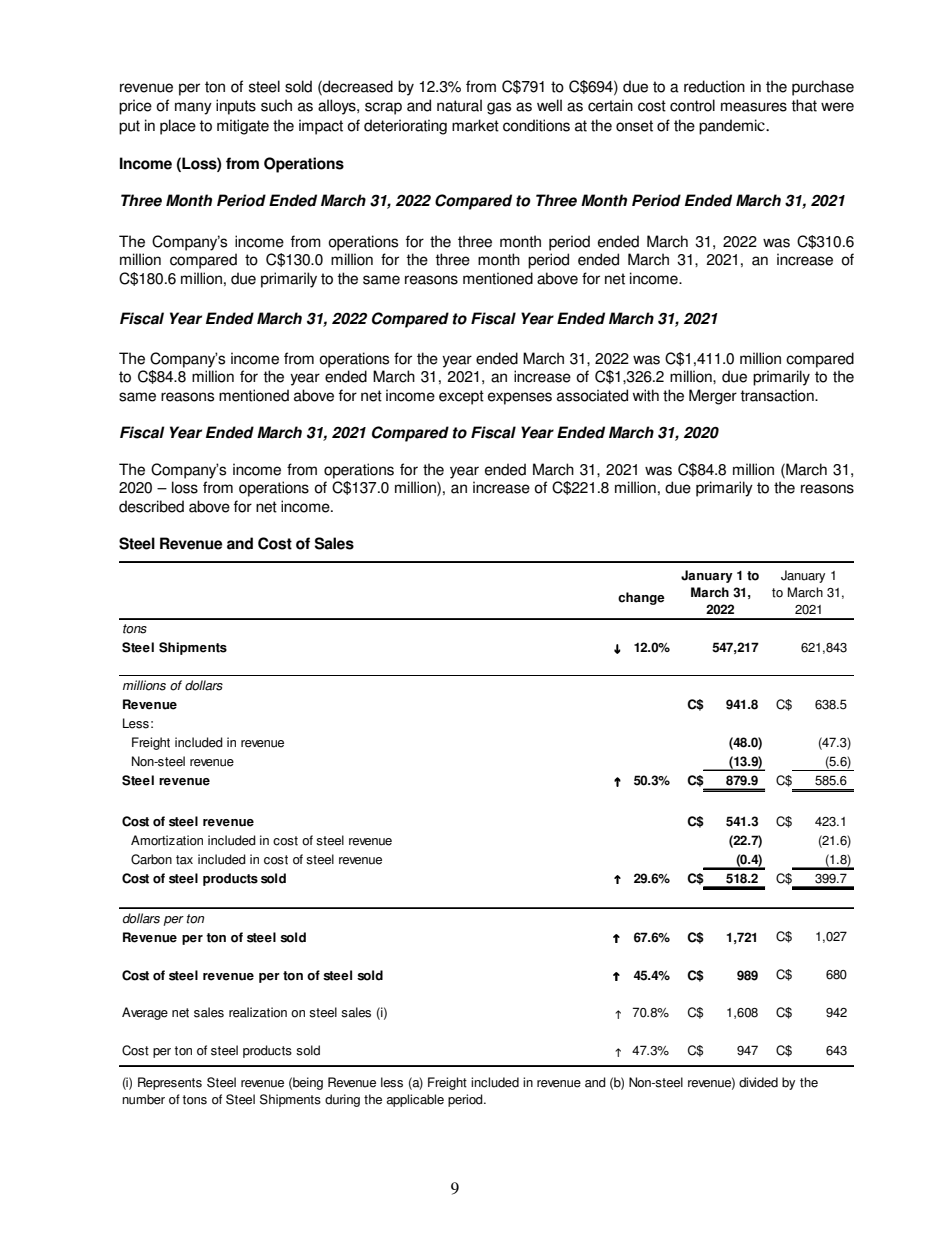 This screenshot has height=1233, width=952. Describe the element at coordinates (151, 506) in the screenshot. I see `described` at that location.
